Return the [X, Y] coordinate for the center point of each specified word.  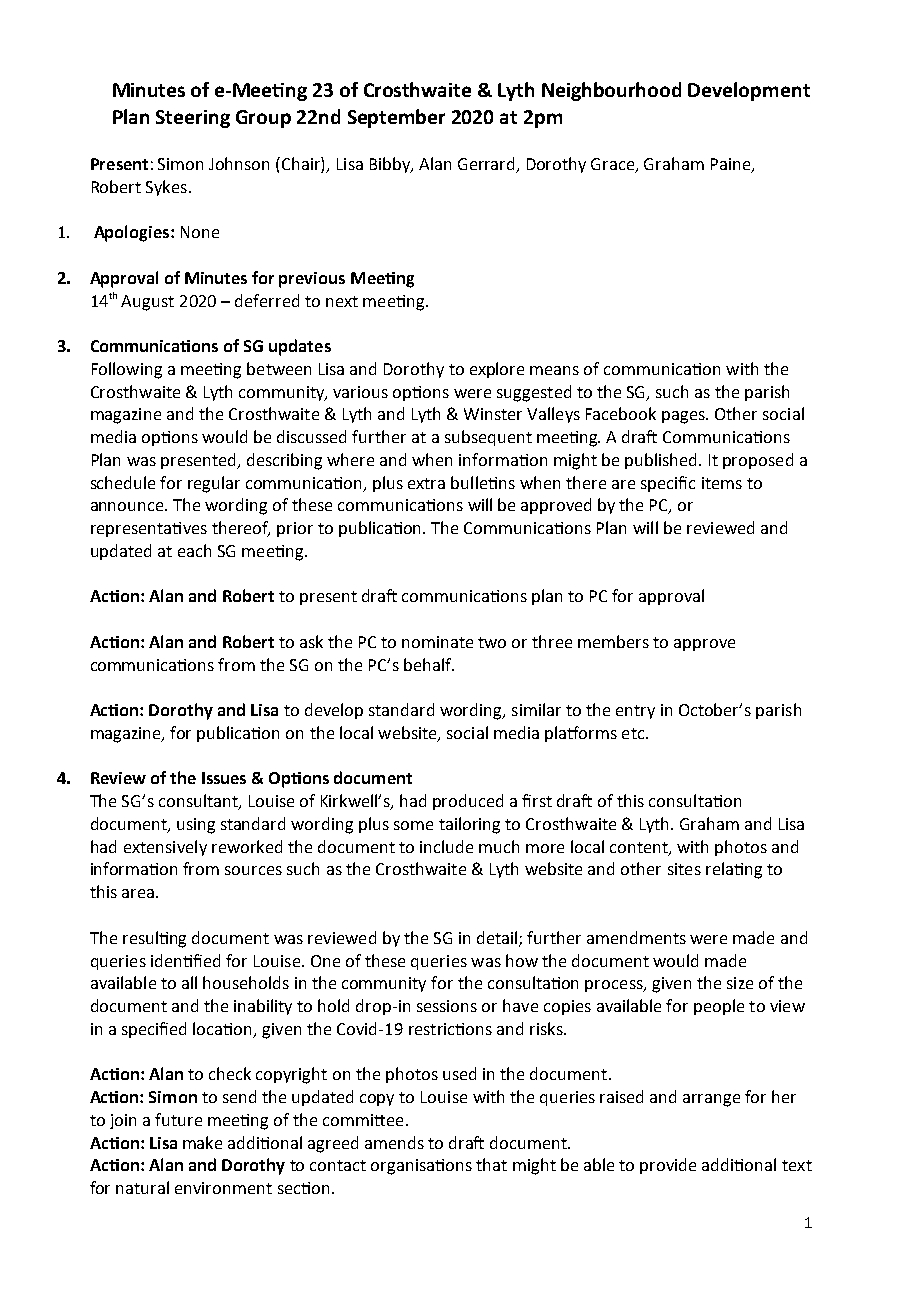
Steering [193, 119]
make [202, 1142]
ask [311, 641]
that [491, 1164]
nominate [437, 642]
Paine [732, 165]
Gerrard [487, 165]
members [613, 641]
